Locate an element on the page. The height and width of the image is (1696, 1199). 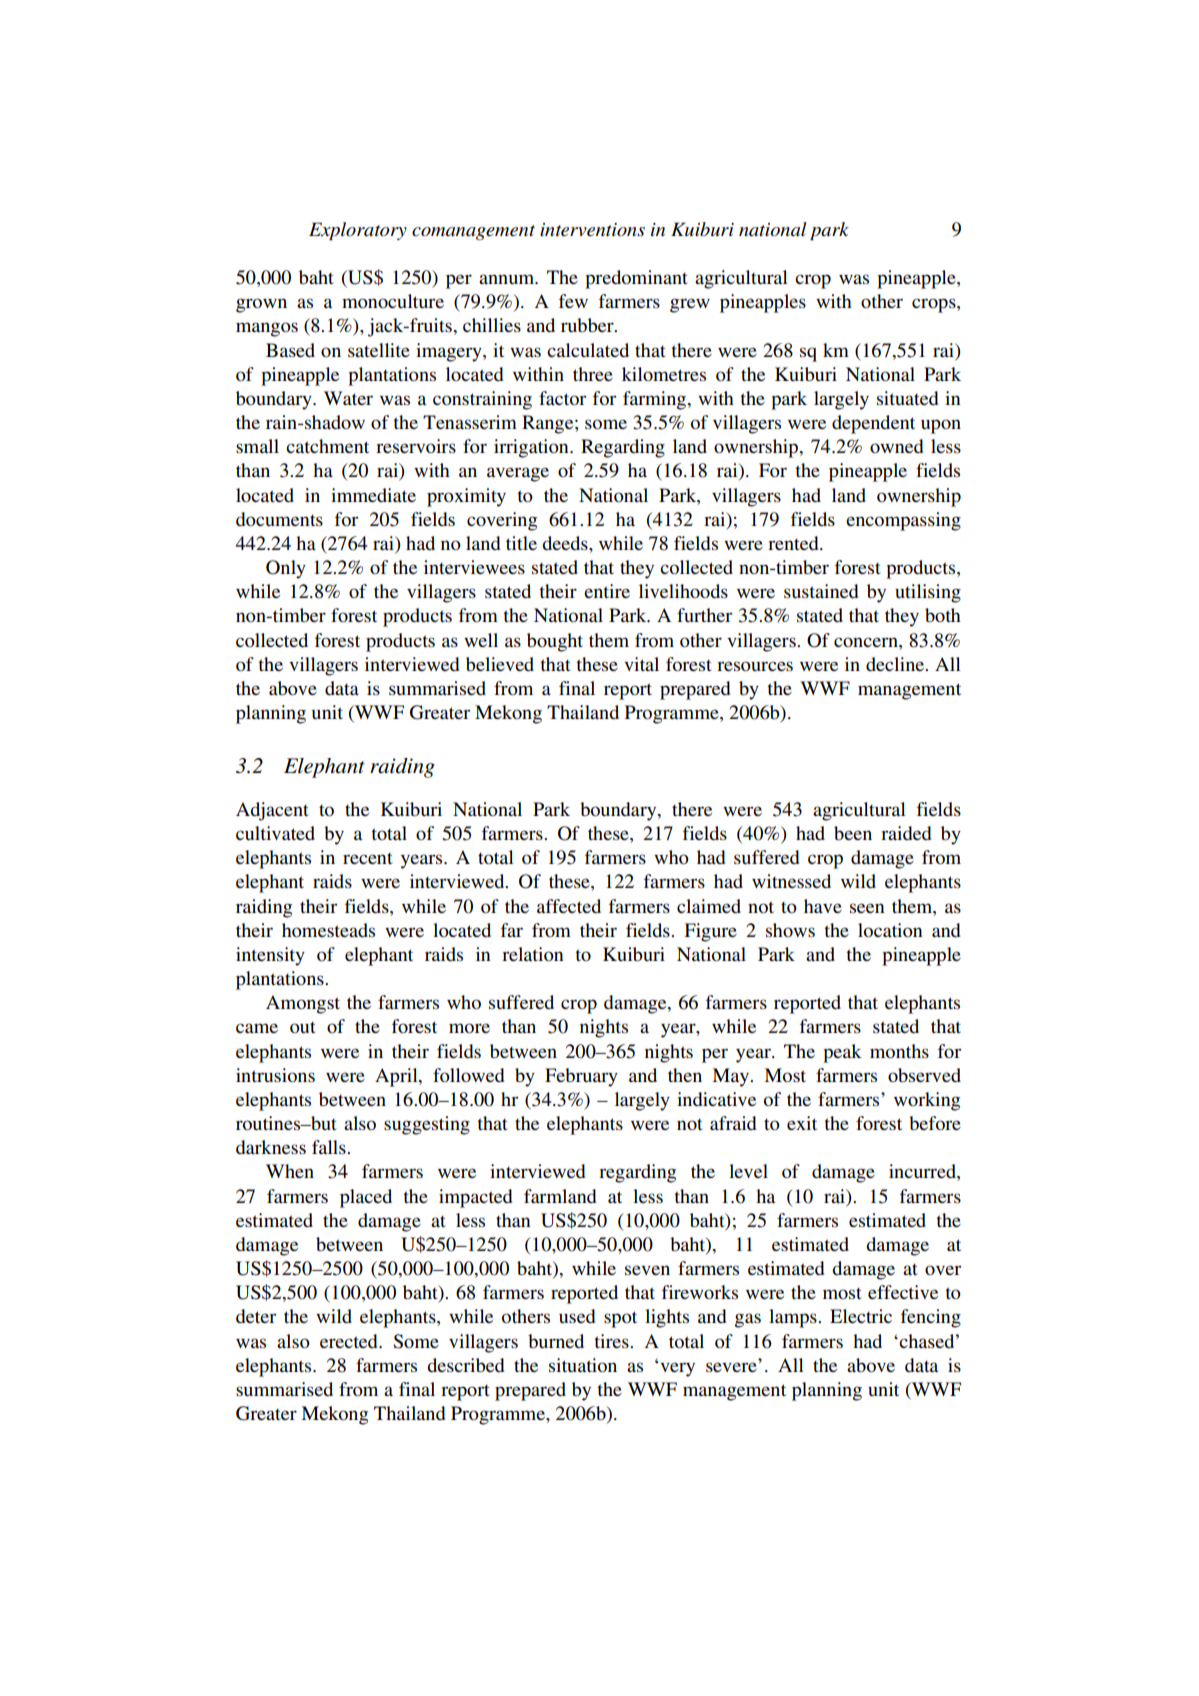
entire is located at coordinates (607, 591).
